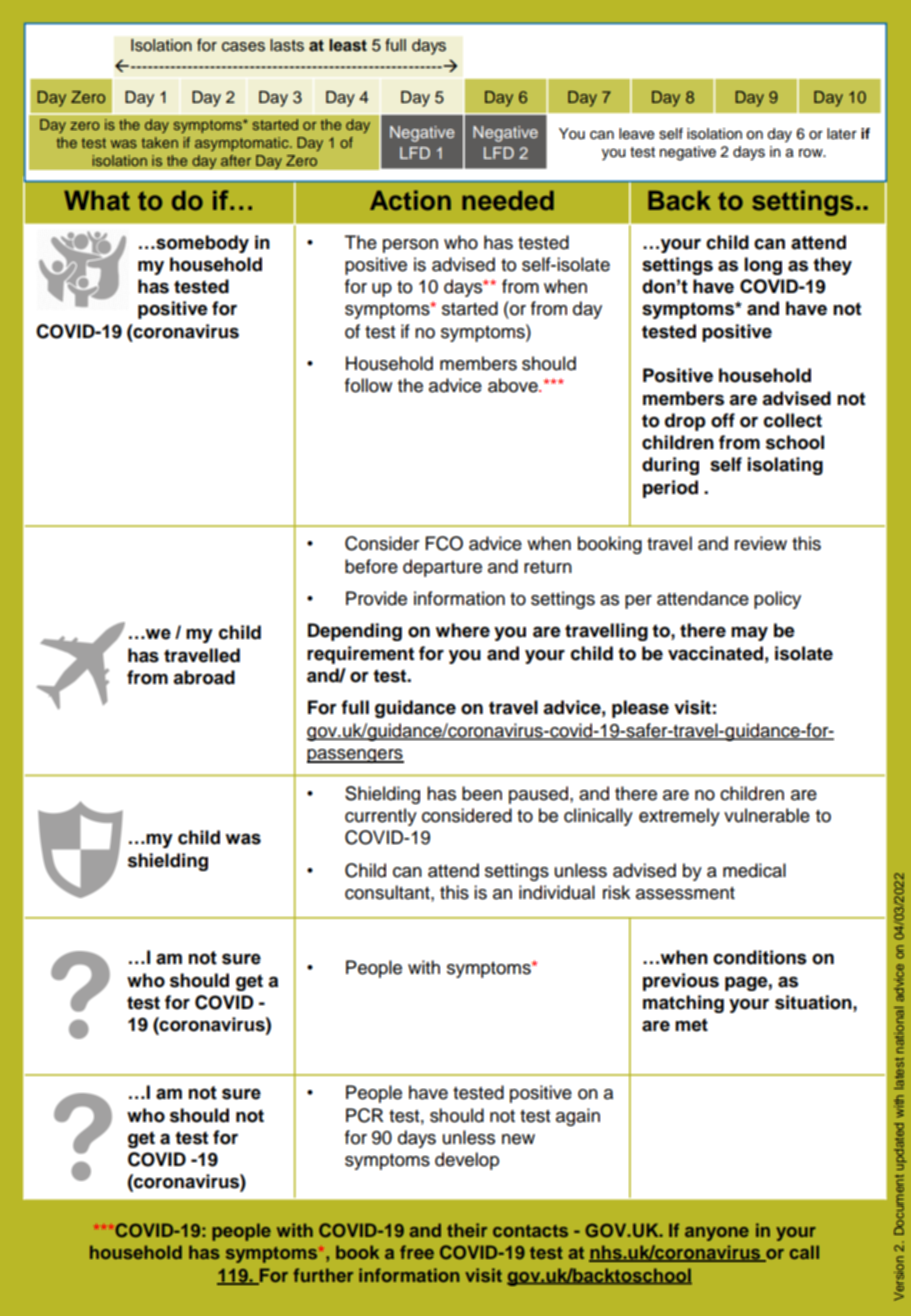 The image size is (911, 1316). Describe the element at coordinates (365, 1115) in the screenshot. I see `PCR` at that location.
